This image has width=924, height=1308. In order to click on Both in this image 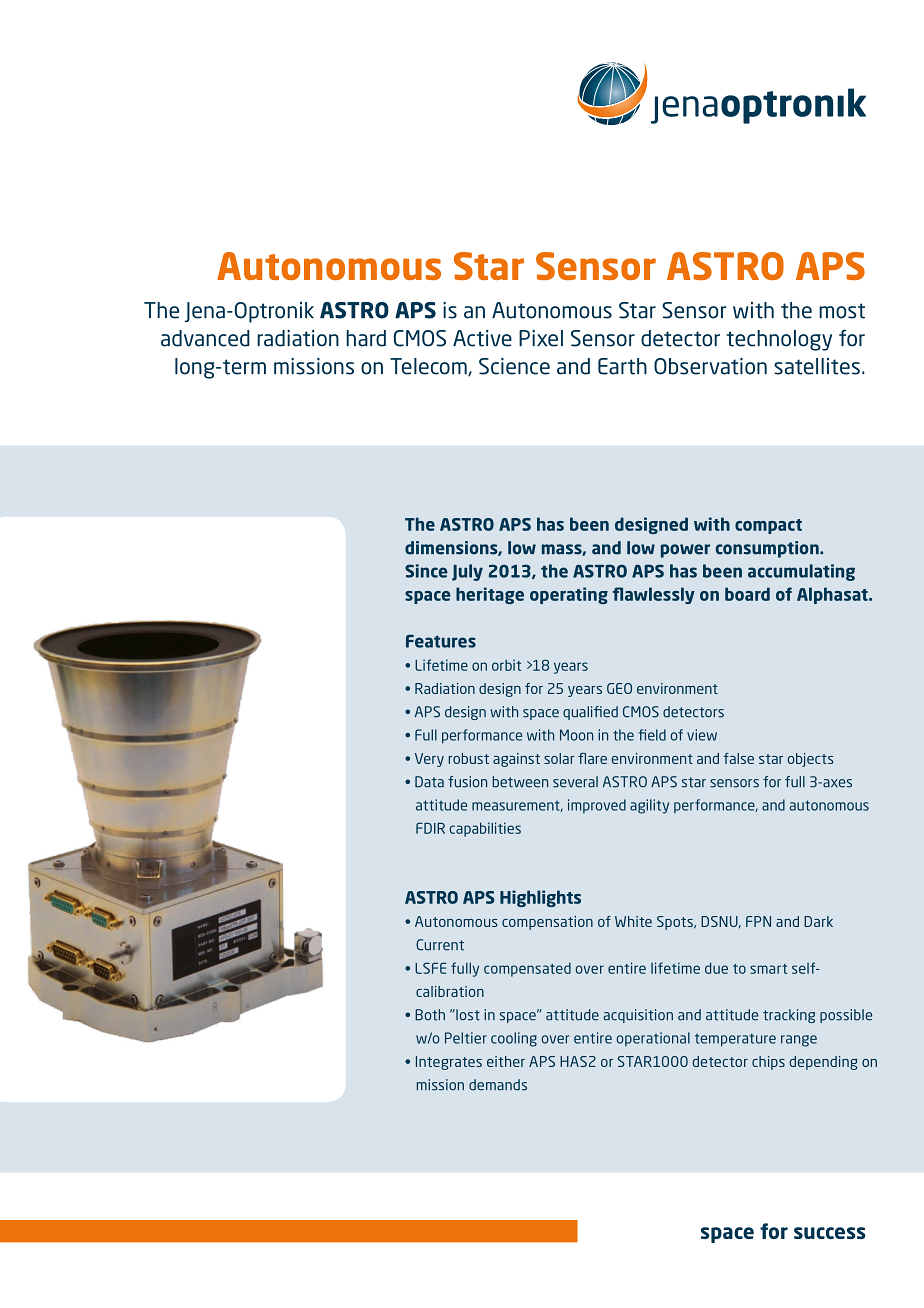, I will do `click(430, 1015)`.
